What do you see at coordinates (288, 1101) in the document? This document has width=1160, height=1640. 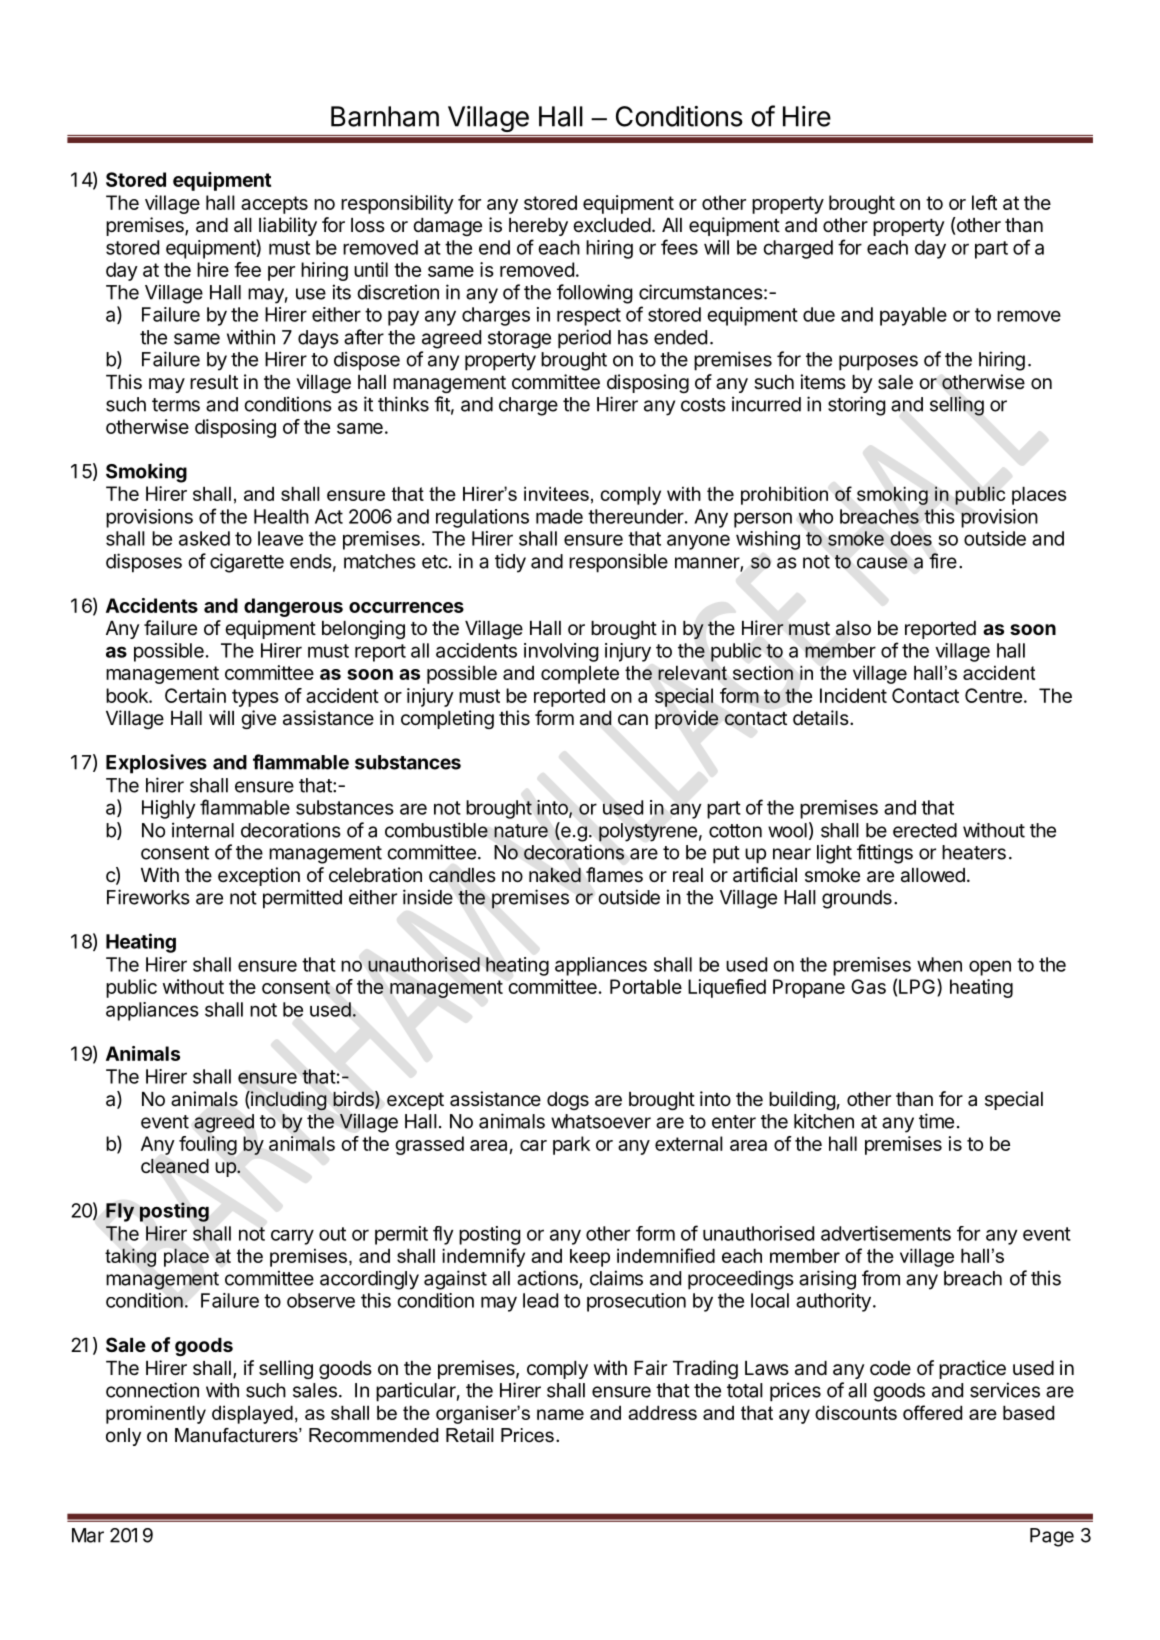 I see `including` at bounding box center [288, 1101].
